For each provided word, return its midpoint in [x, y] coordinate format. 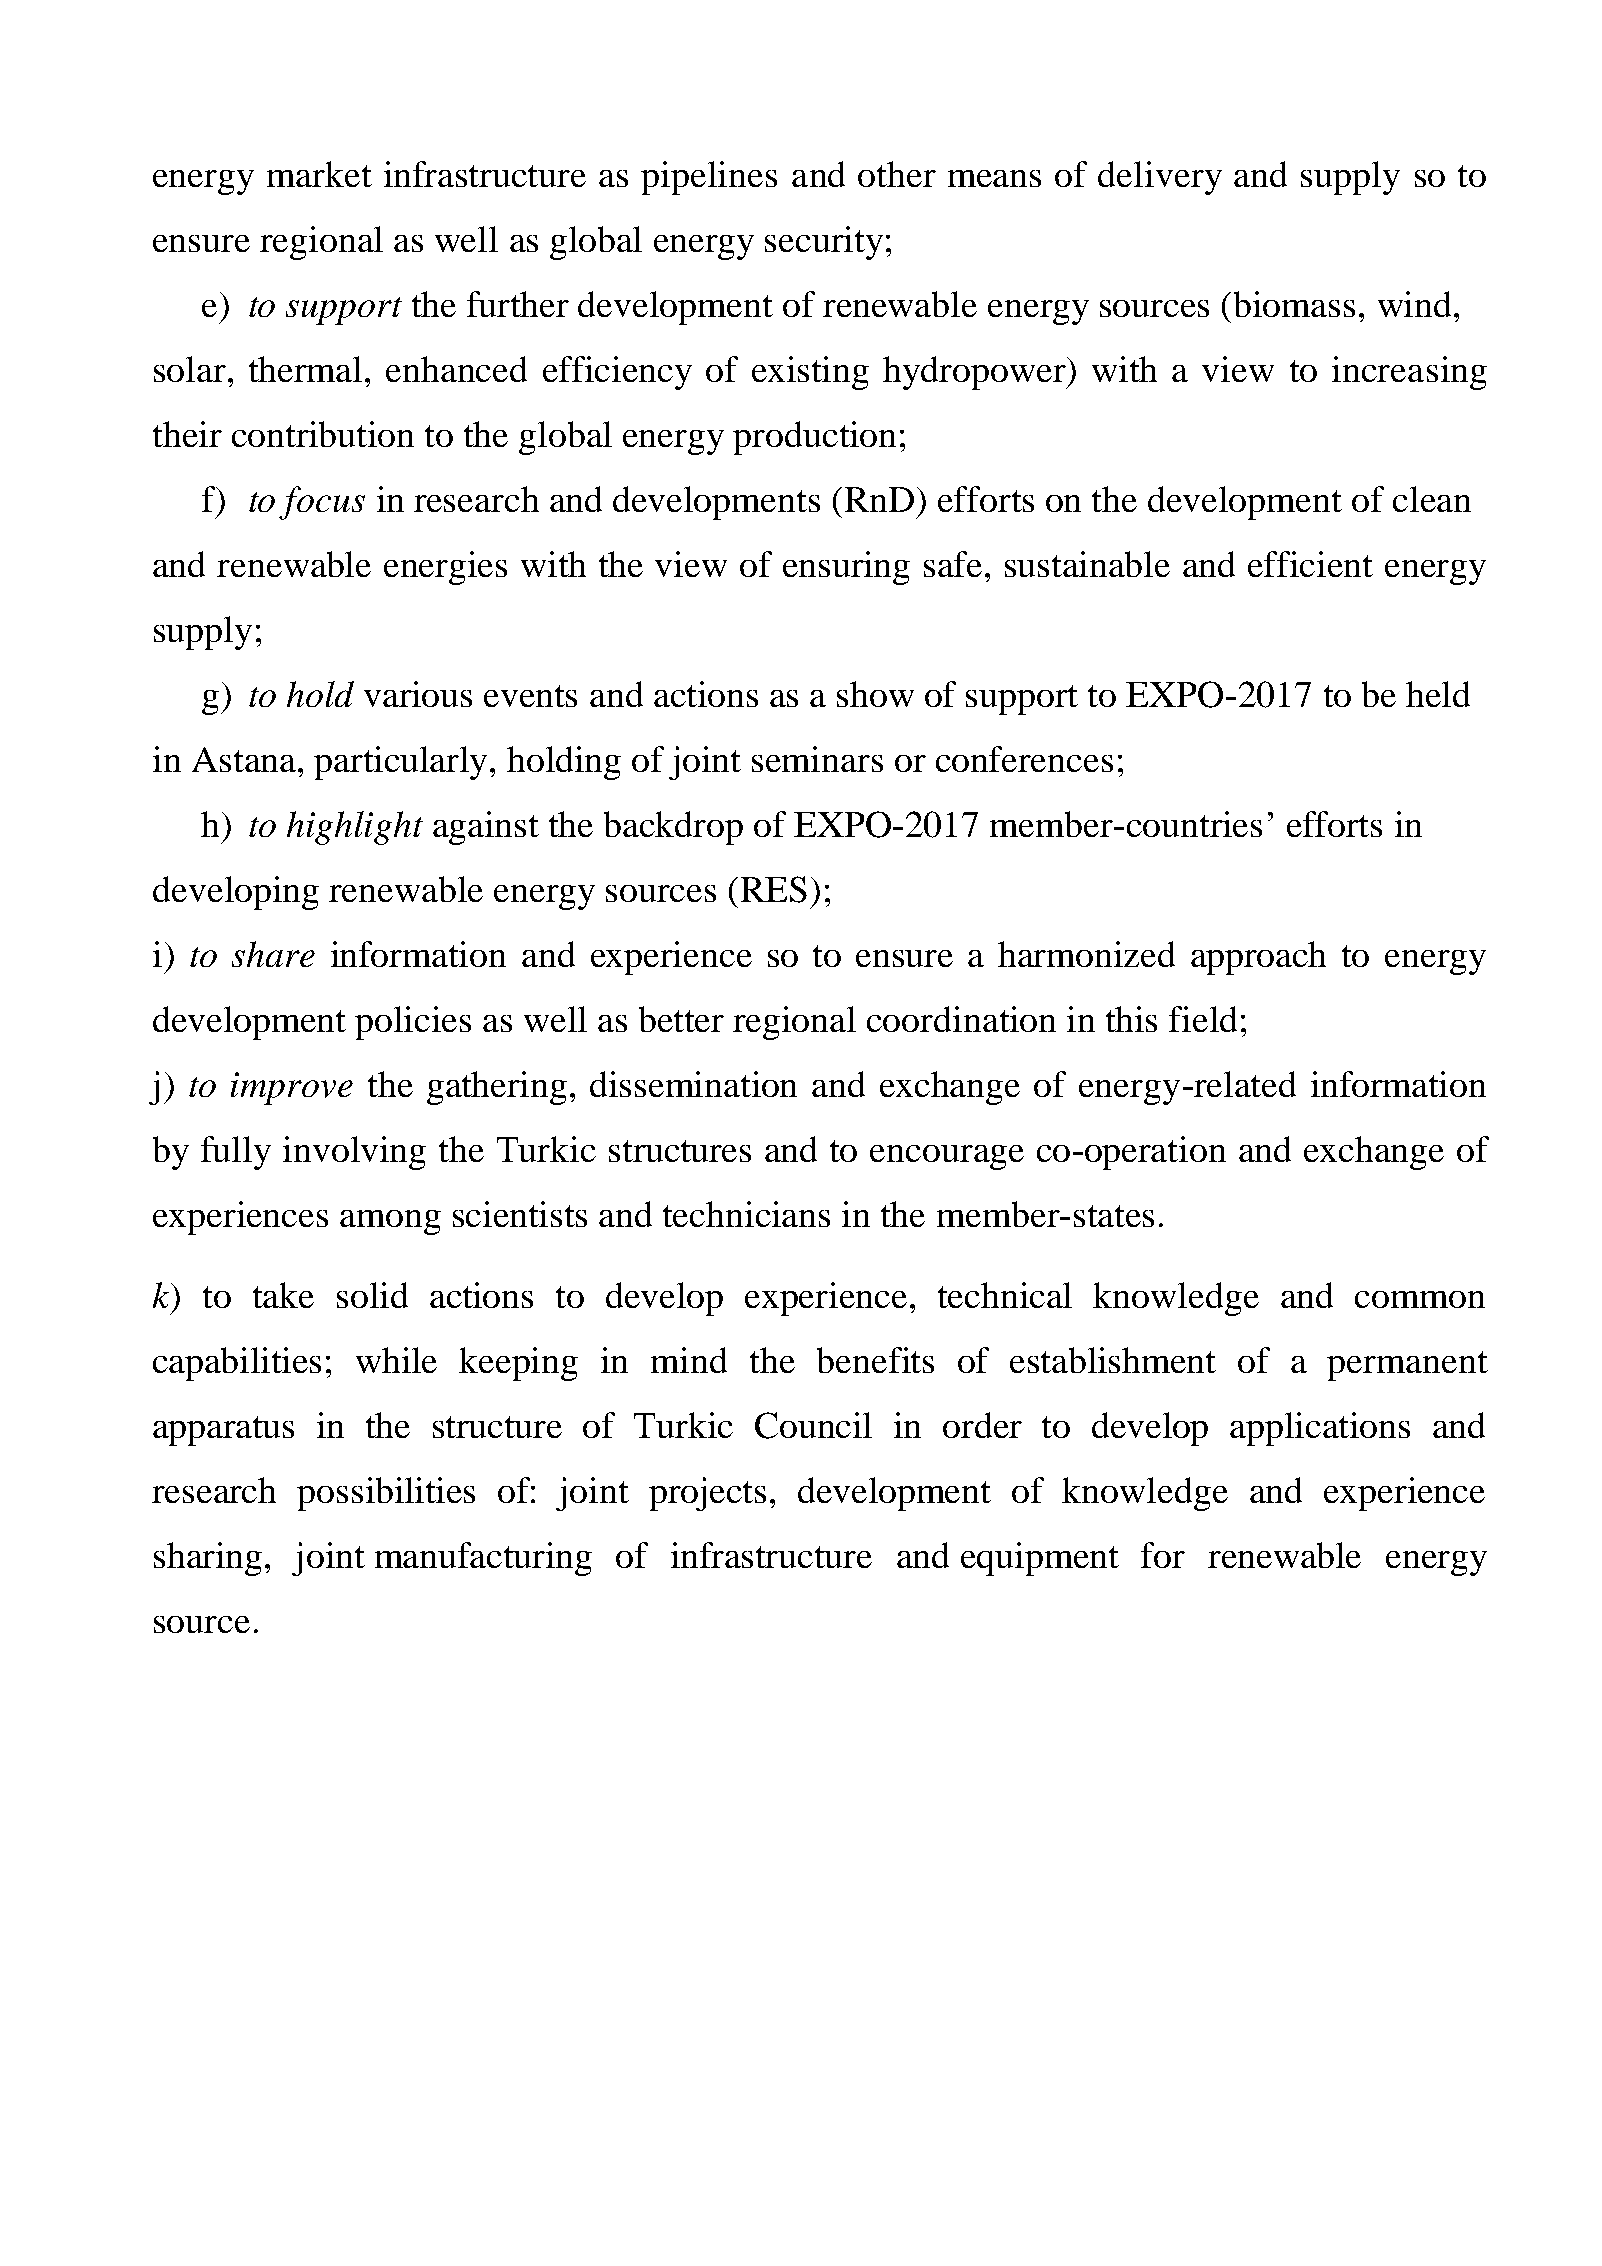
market [319, 174]
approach [1258, 958]
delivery [1160, 178]
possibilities [386, 1494]
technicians [746, 1214]
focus [322, 503]
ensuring [846, 568]
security [824, 243]
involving [354, 1153]
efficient [1310, 564]
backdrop [673, 828]
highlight [355, 828]
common [1420, 1299]
